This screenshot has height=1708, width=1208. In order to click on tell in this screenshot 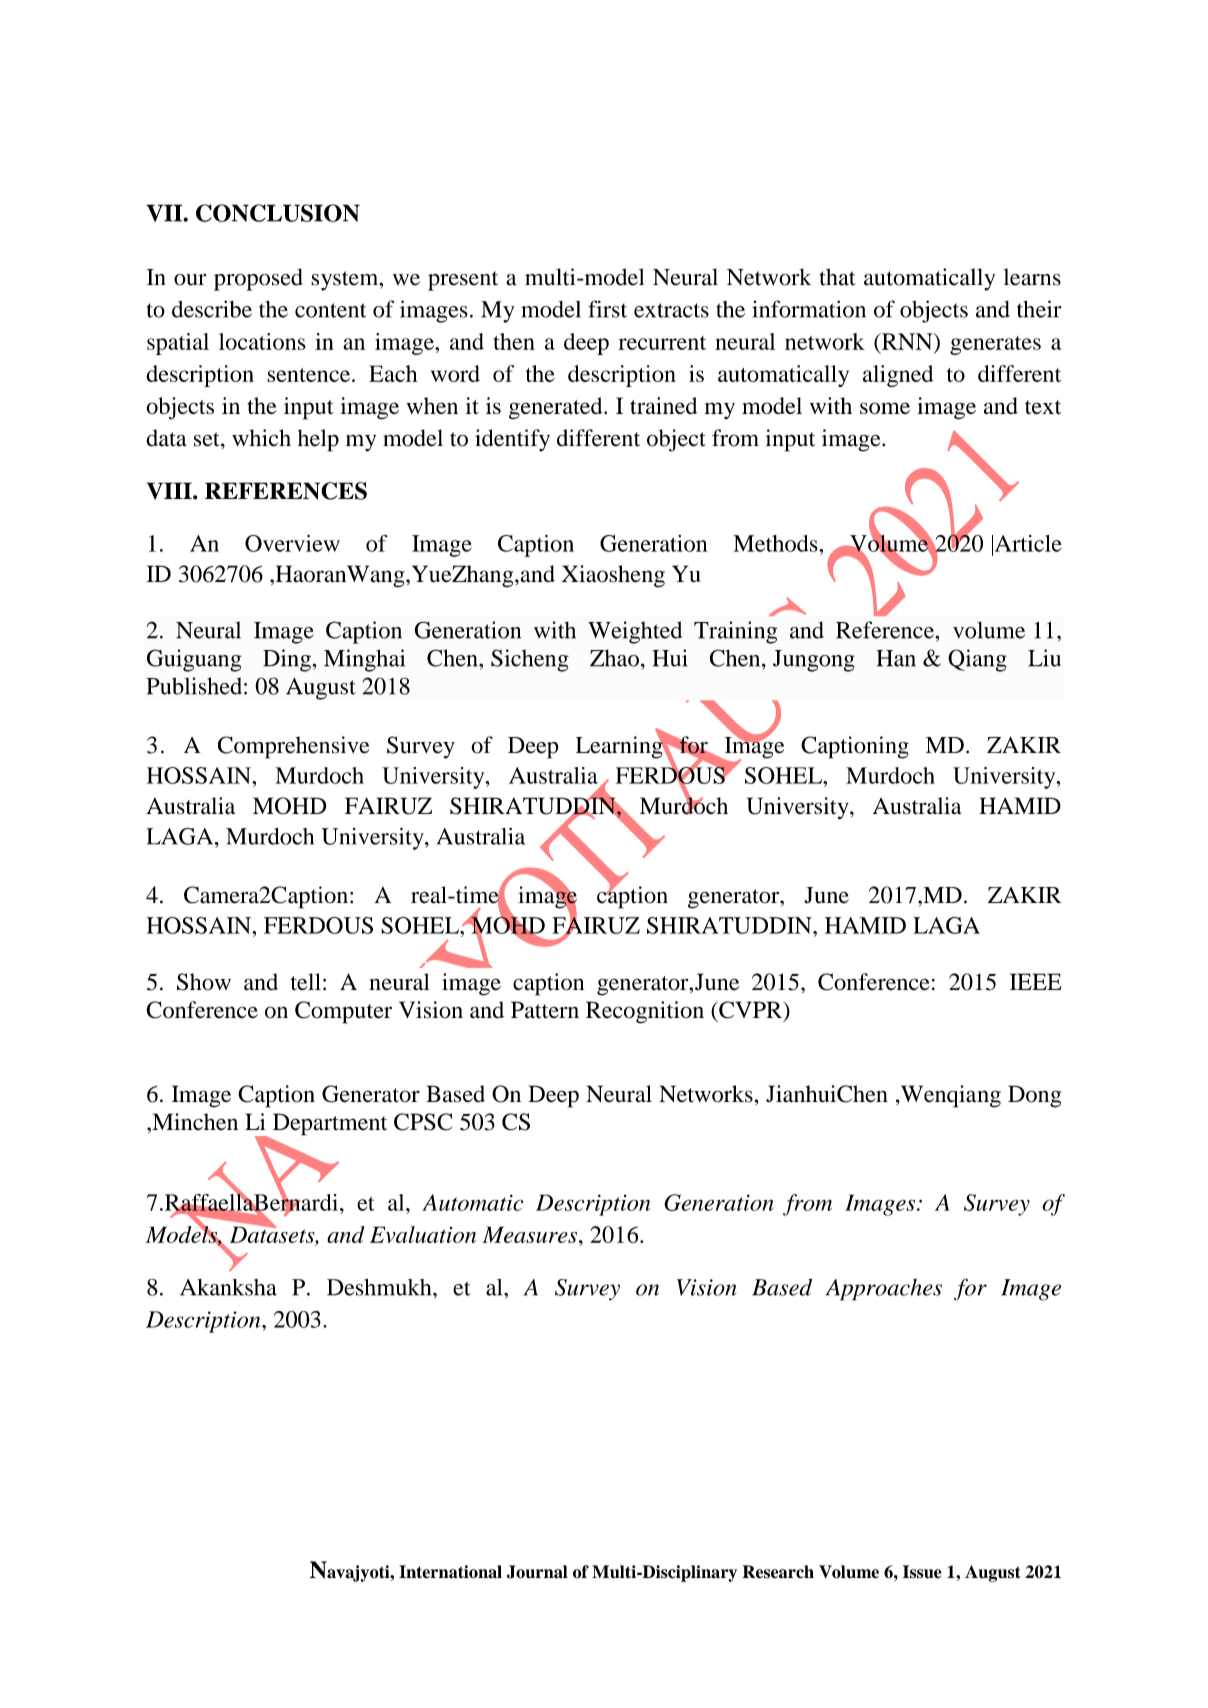, I will do `click(306, 982)`.
